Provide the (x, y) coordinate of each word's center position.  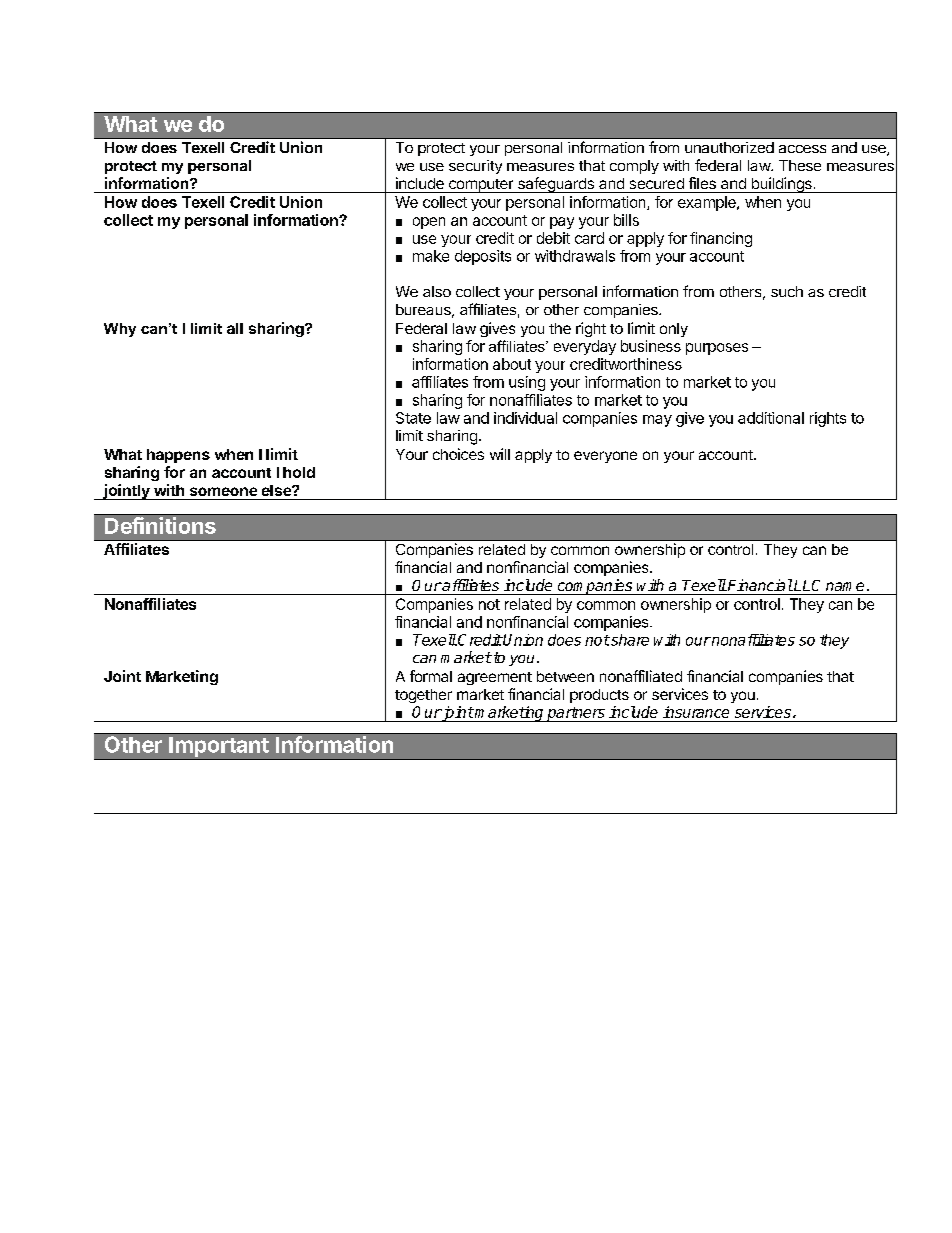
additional (771, 418)
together (423, 696)
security (475, 167)
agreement (495, 678)
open (429, 223)
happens (178, 456)
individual (525, 418)
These (800, 165)
